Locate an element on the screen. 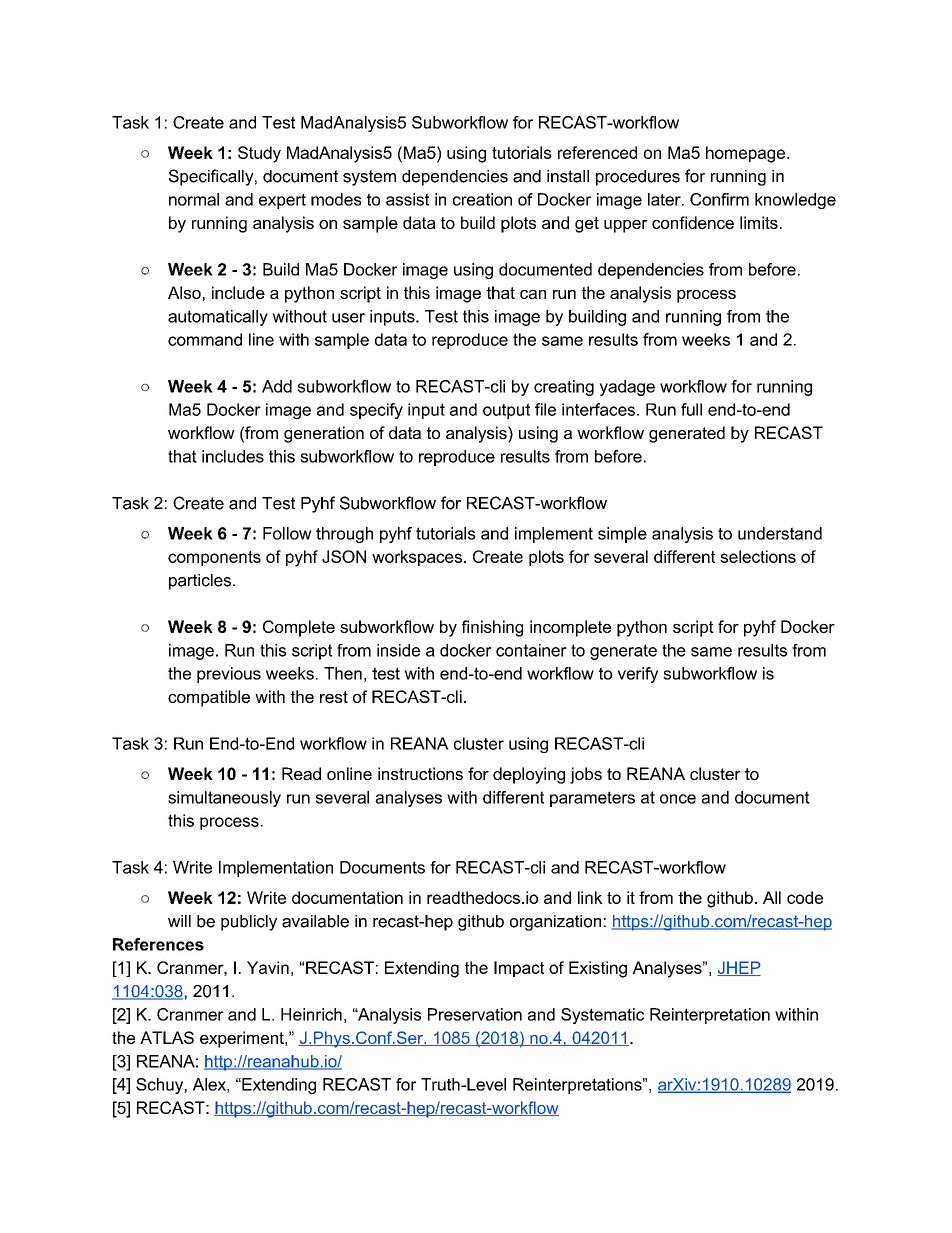 This screenshot has height=1233, width=952. particles is located at coordinates (200, 582).
